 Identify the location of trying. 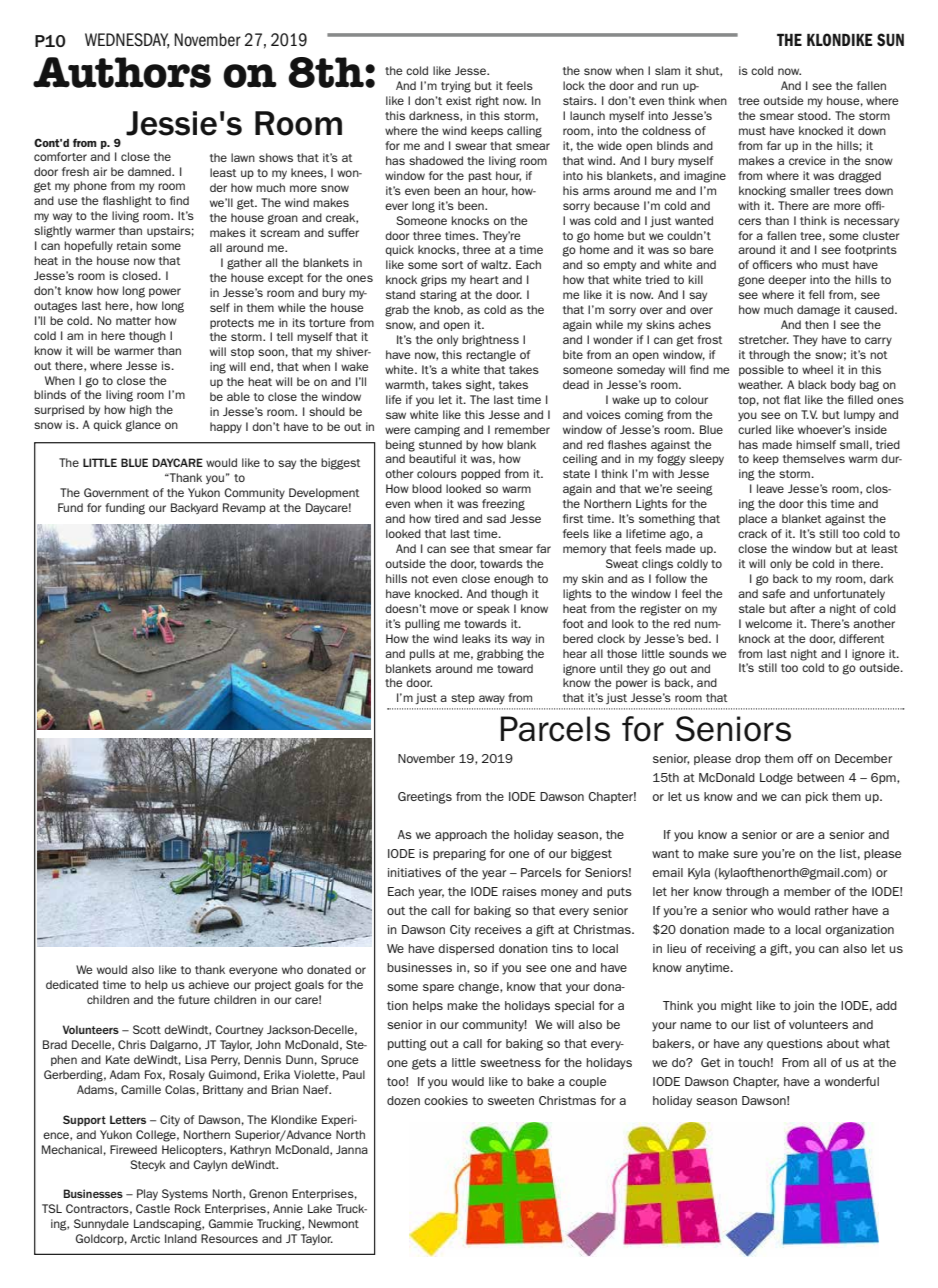
(456, 87).
